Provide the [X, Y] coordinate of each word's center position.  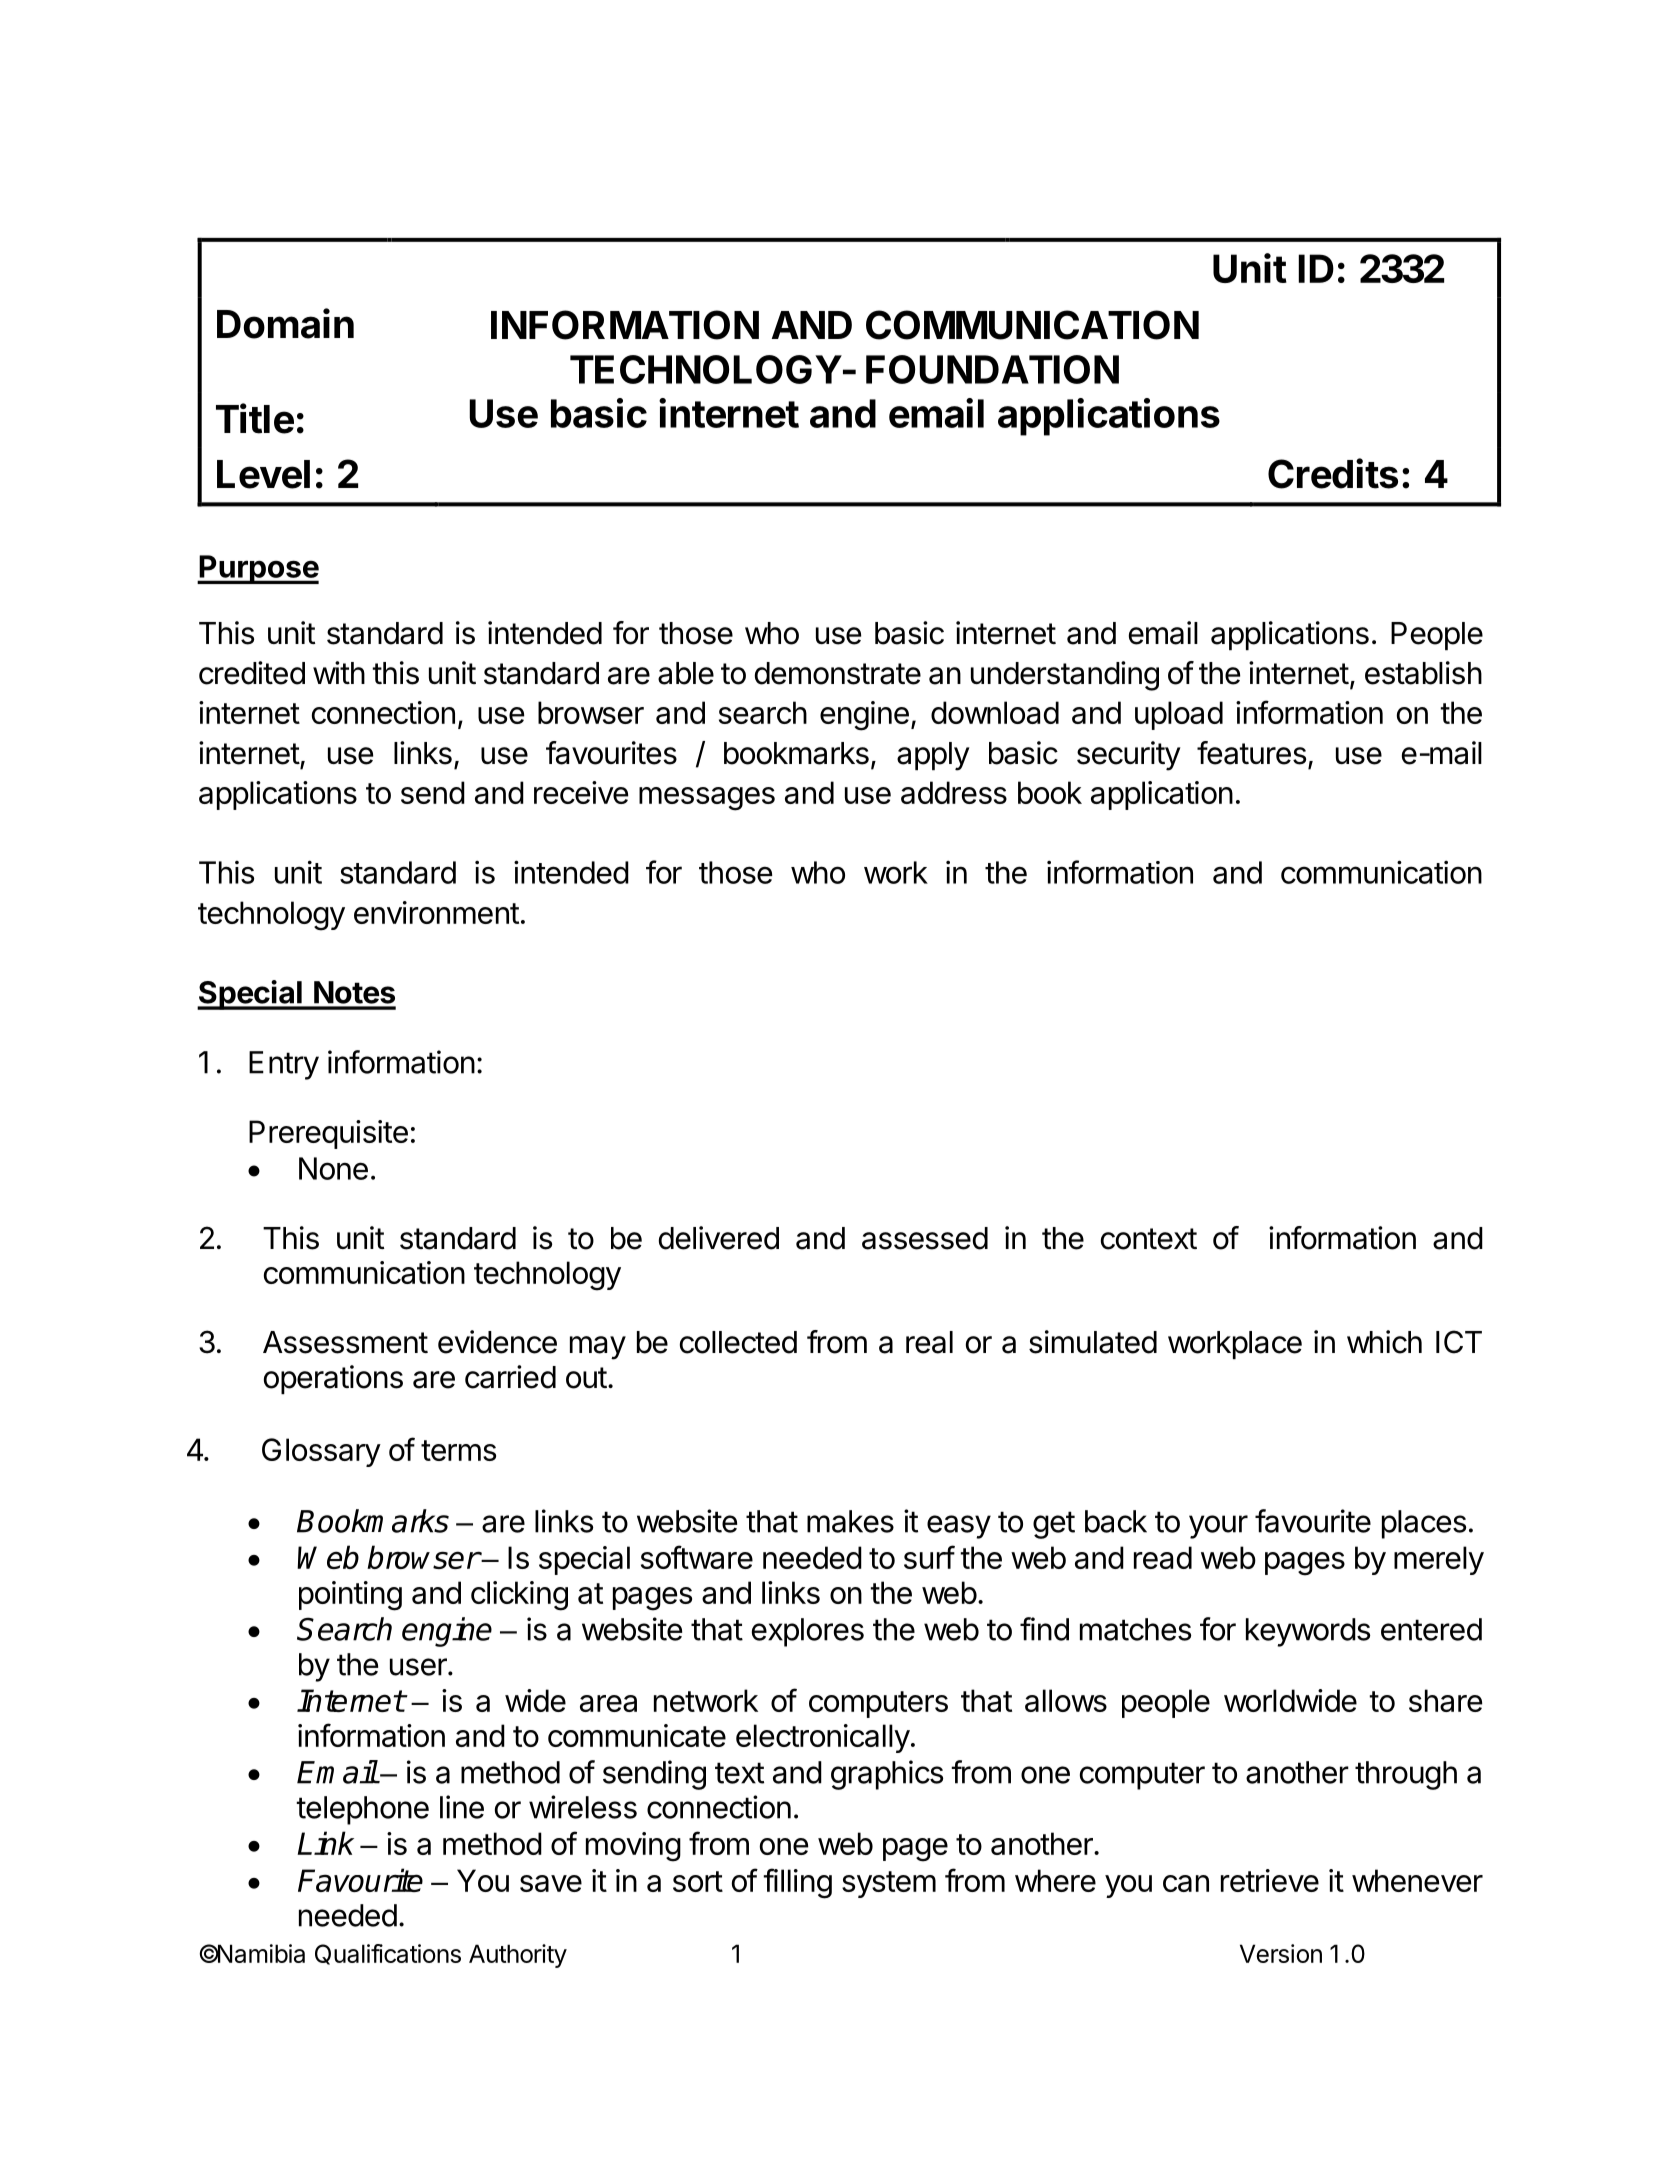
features [1251, 753]
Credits [1333, 473]
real [929, 1342]
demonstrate [838, 673]
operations [333, 1379]
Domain [285, 323]
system [889, 1884]
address [954, 792]
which [1384, 1342]
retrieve [1270, 1880]
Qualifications [388, 1954]
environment [436, 912]
